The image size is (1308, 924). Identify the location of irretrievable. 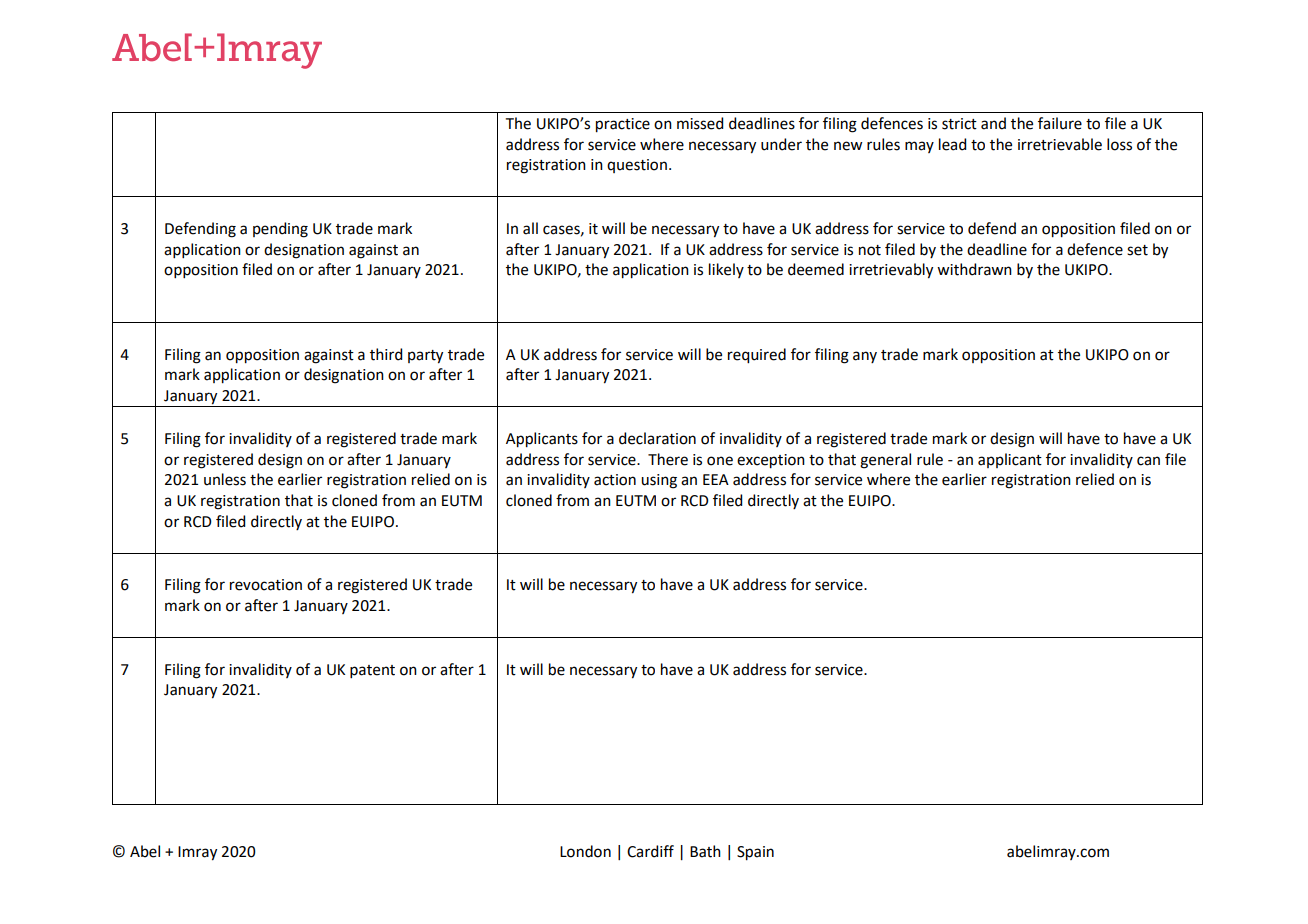
(1060, 144).
